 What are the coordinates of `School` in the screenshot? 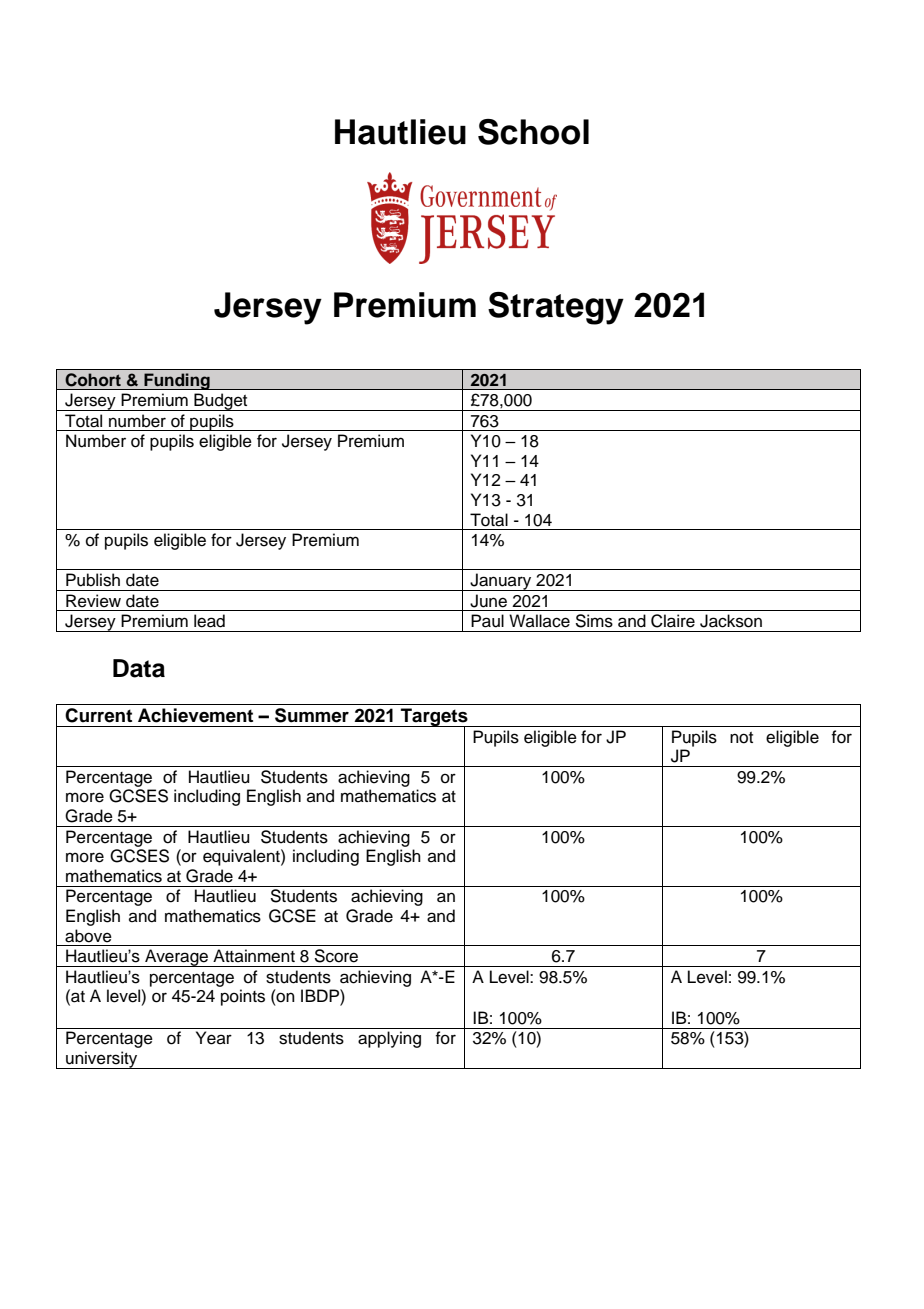 It's located at (533, 132).
